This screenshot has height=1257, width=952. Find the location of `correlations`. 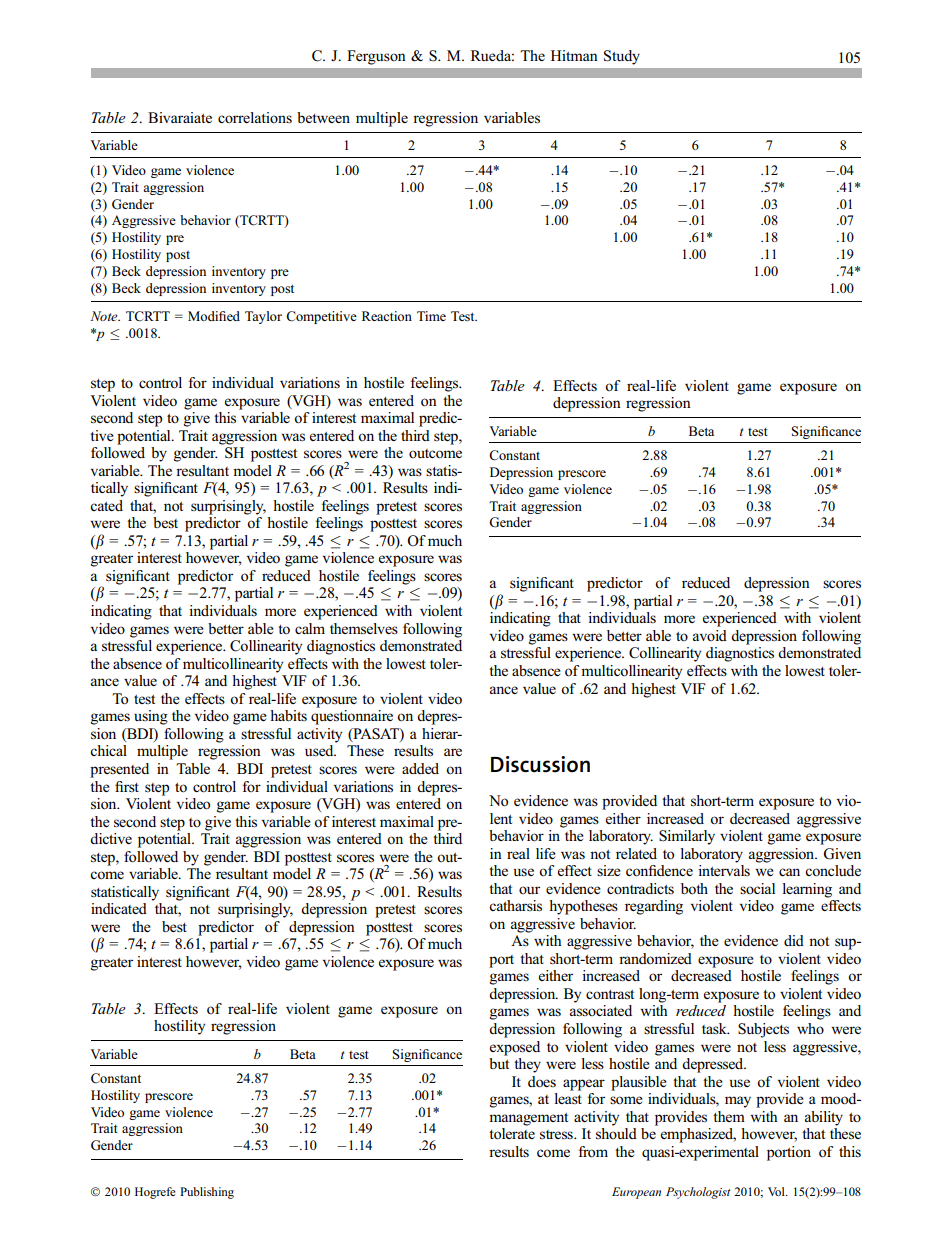

correlations is located at coordinates (255, 117).
